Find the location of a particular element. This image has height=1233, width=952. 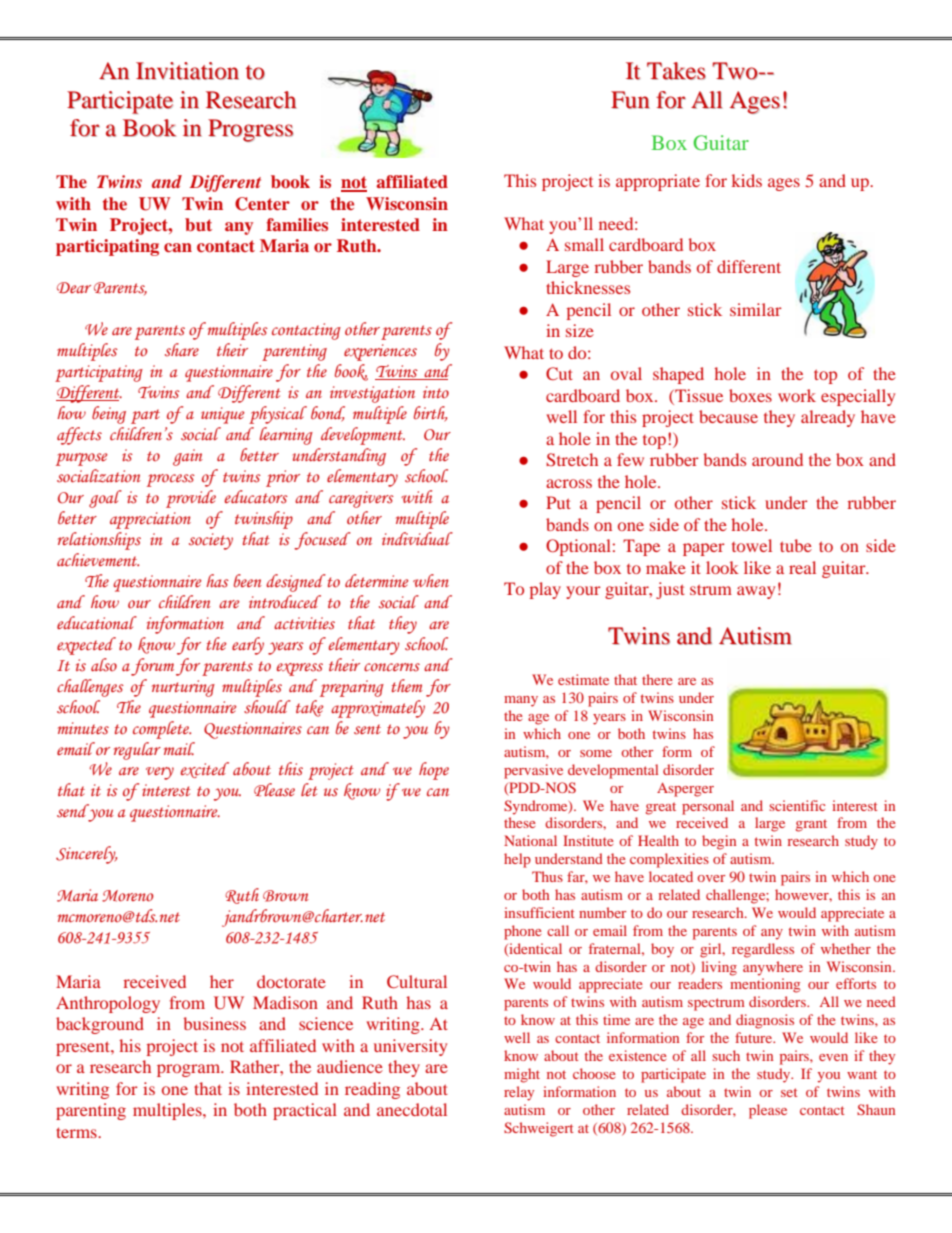

small is located at coordinates (584, 244).
